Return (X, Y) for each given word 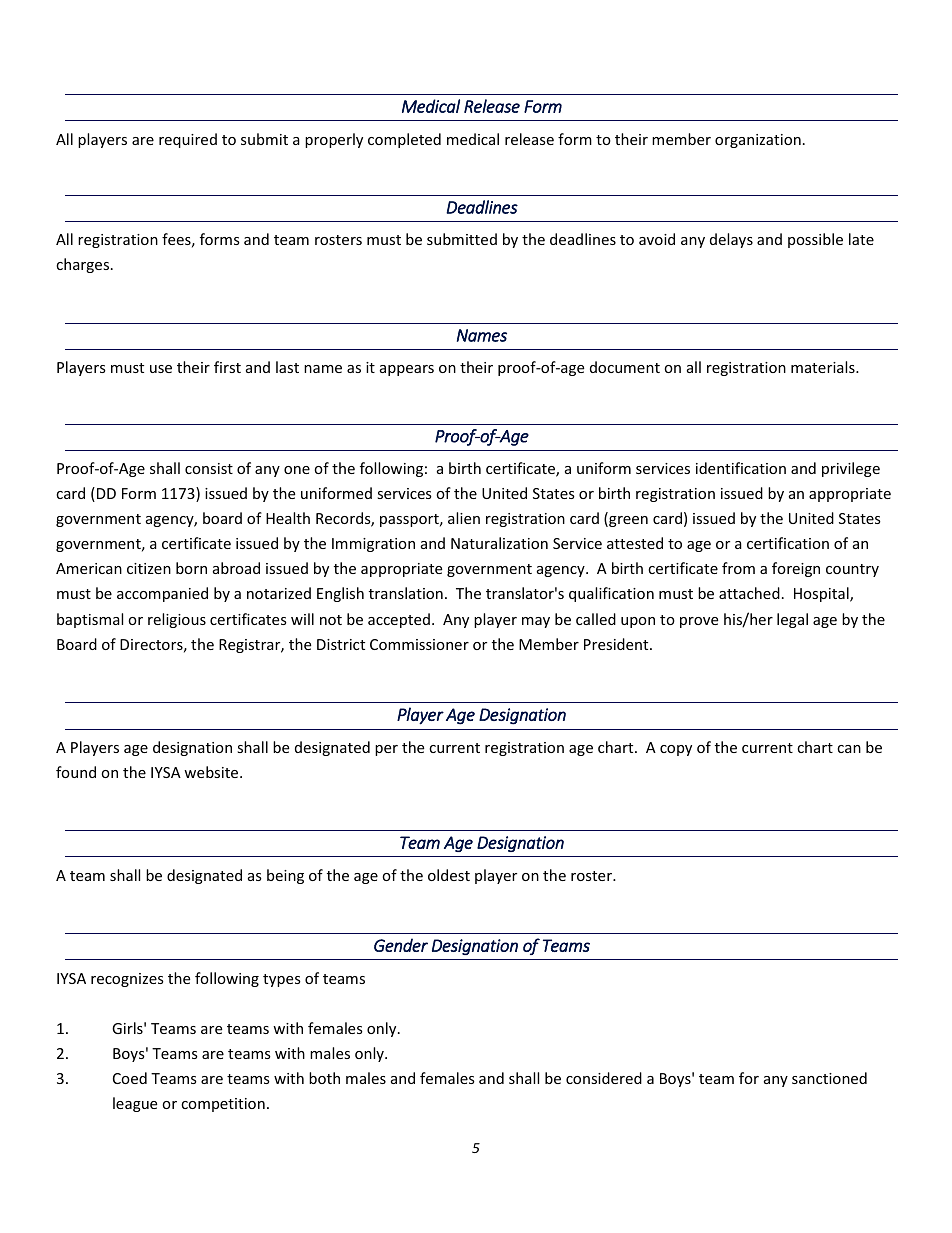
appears (407, 370)
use (161, 369)
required (188, 140)
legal (792, 620)
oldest (449, 875)
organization (758, 141)
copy (676, 750)
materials (824, 367)
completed (404, 140)
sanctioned (829, 1078)
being (285, 876)
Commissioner (419, 644)
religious (177, 620)
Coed (130, 1078)
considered (604, 1078)
